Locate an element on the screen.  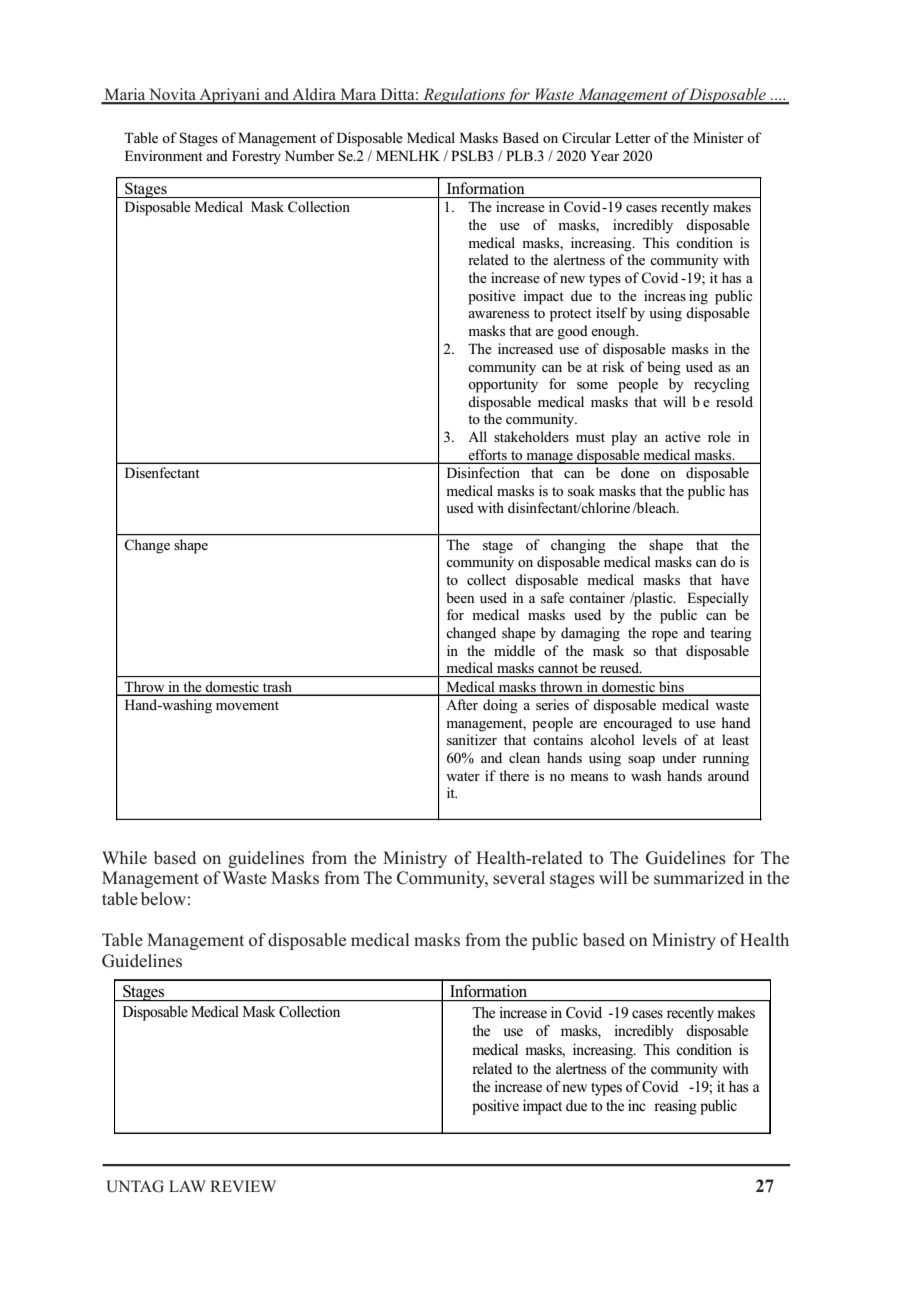
summarized is located at coordinates (699, 877).
